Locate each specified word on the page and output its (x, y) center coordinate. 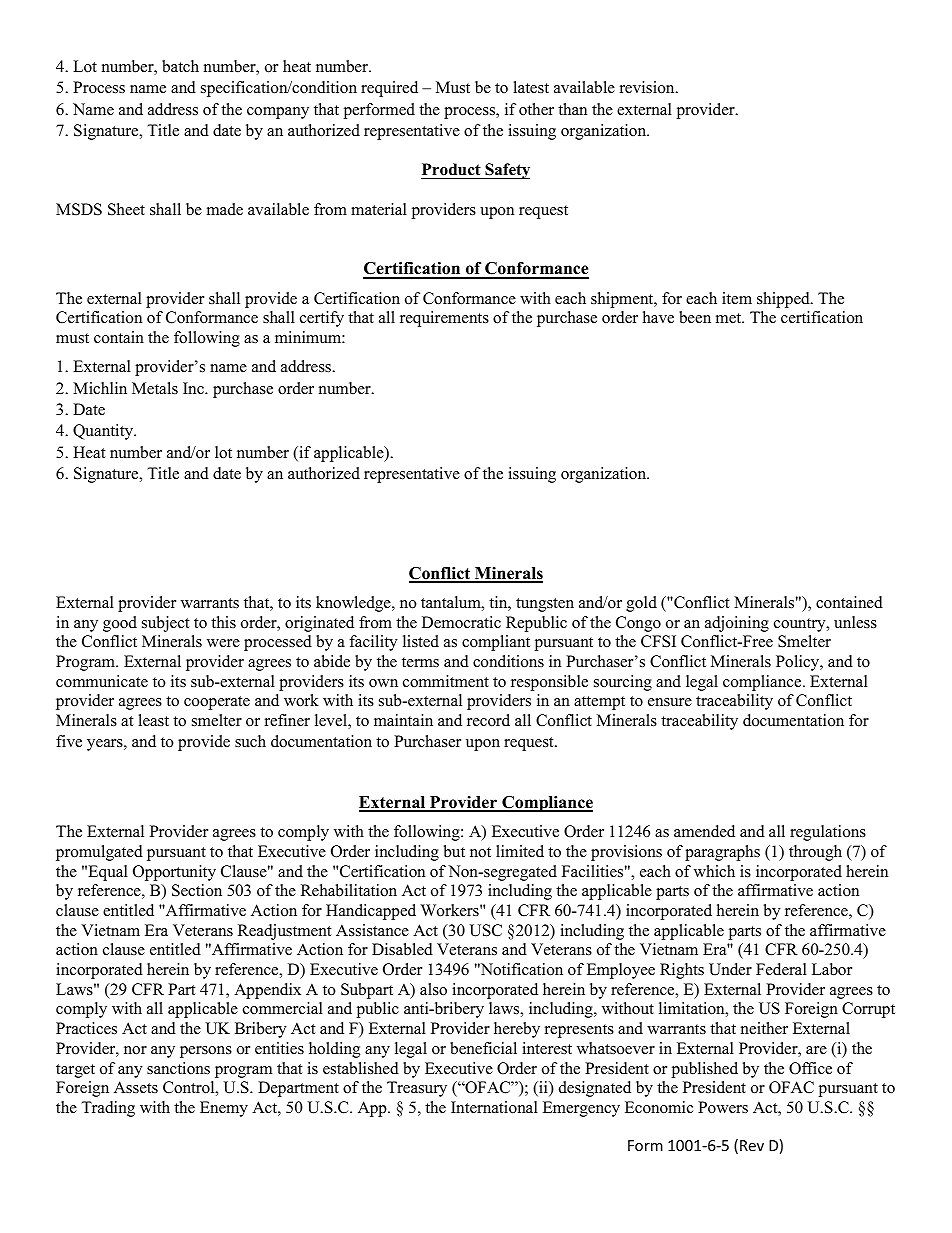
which (714, 871)
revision (648, 87)
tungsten (545, 605)
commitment (446, 681)
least (154, 720)
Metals (155, 388)
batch (180, 66)
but (454, 851)
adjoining (737, 624)
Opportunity (174, 873)
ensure (670, 702)
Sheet (126, 209)
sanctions (178, 1068)
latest (531, 87)
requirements (444, 319)
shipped (784, 300)
